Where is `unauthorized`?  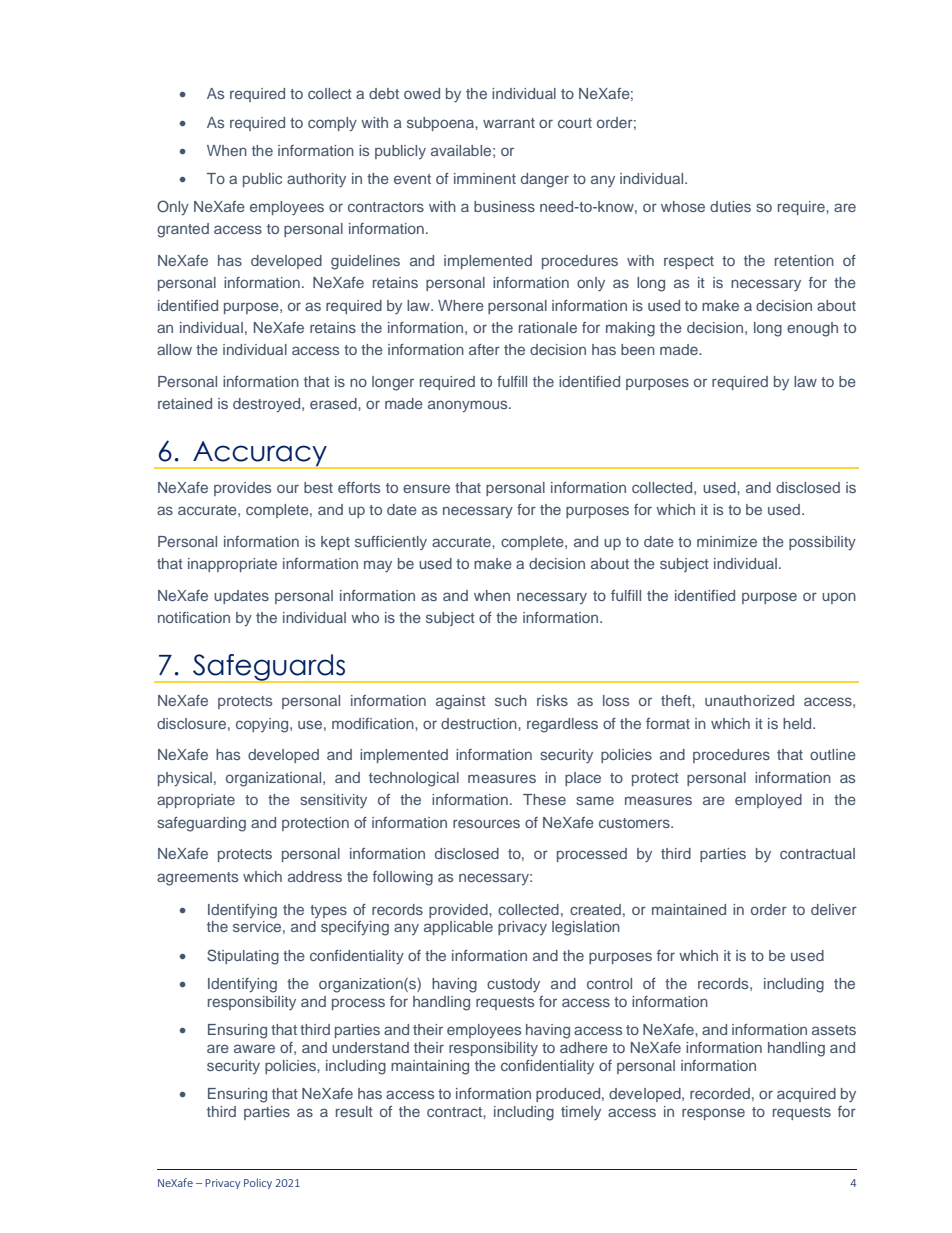 unauthorized is located at coordinates (749, 700).
